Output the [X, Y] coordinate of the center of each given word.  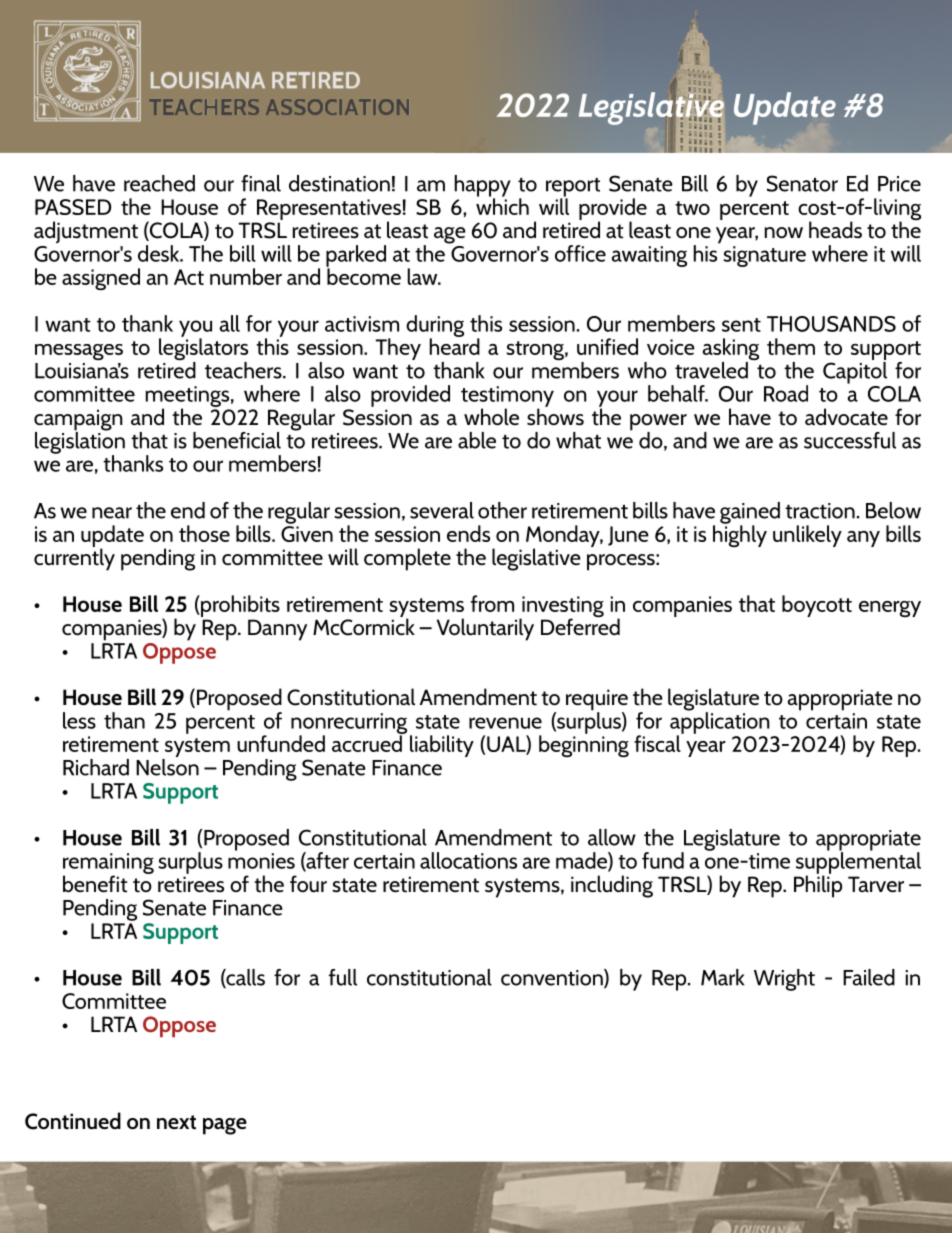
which [502, 205]
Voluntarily [485, 629]
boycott [817, 606]
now [784, 232]
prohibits [239, 606]
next [176, 1122]
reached [159, 183]
